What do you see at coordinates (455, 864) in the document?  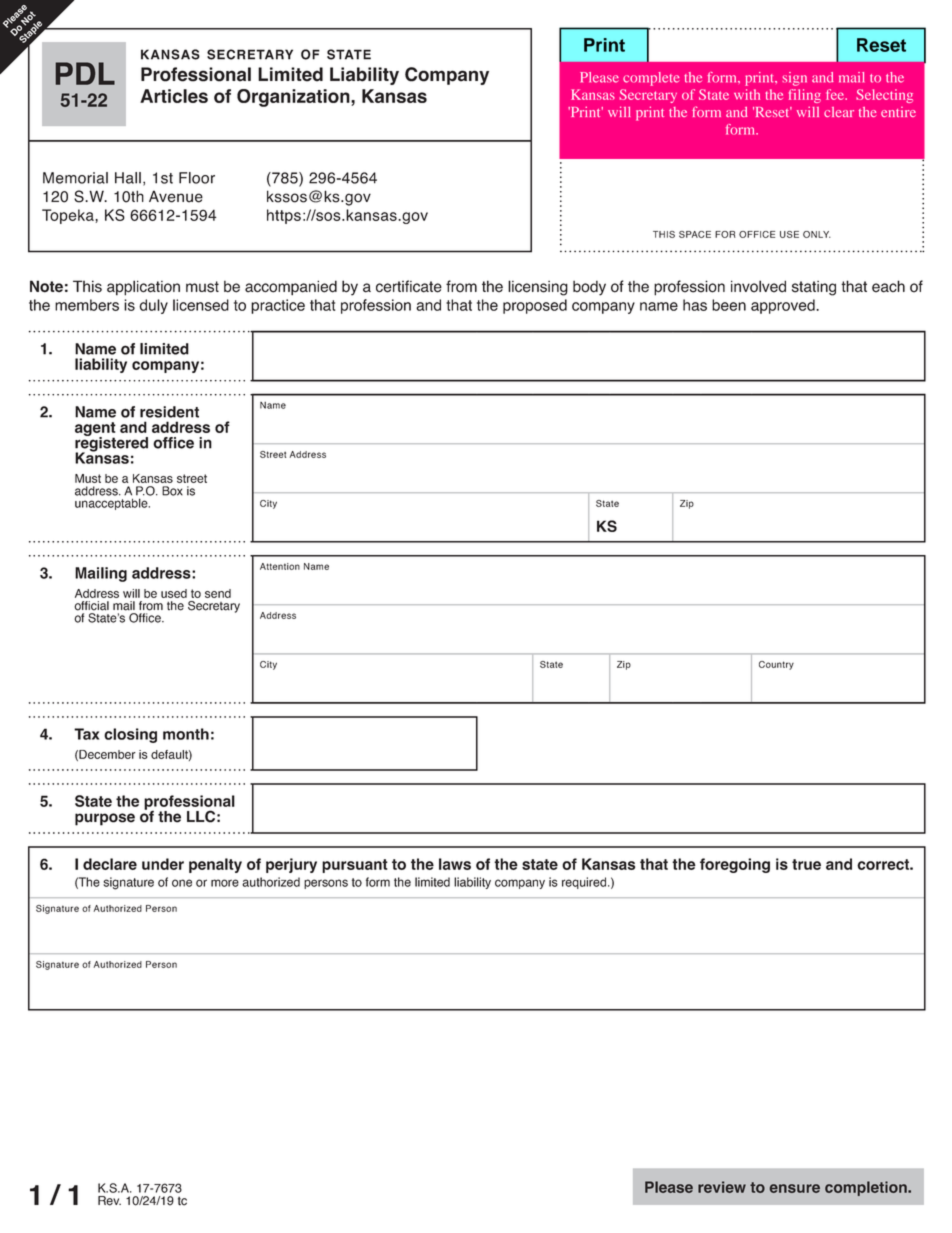 I see `laws` at bounding box center [455, 864].
